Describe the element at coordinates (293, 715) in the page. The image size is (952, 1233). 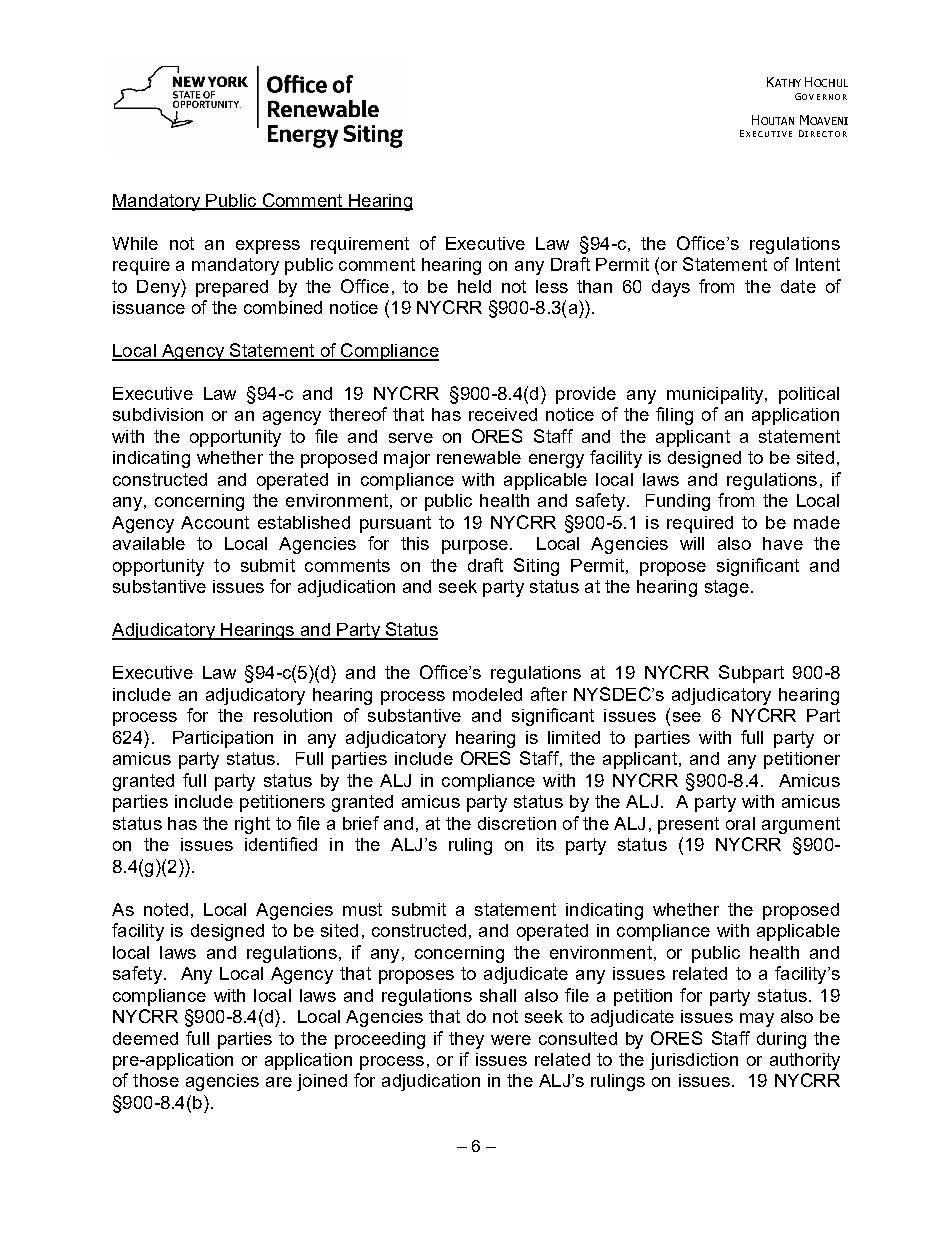
I see `resolution` at that location.
